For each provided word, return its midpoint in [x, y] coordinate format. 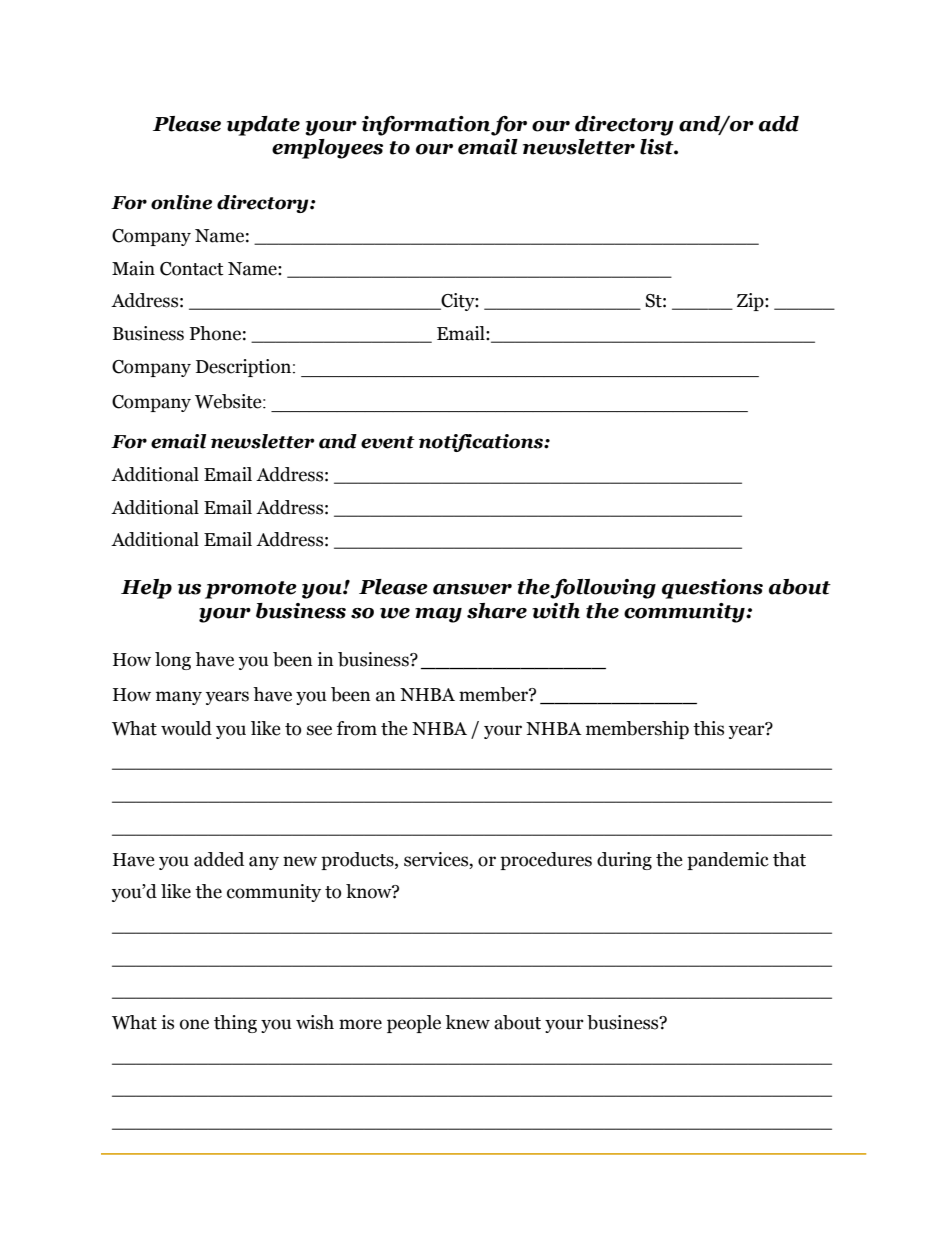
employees [327, 149]
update [263, 126]
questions [712, 589]
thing [235, 1024]
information [426, 126]
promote [251, 590]
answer [472, 589]
